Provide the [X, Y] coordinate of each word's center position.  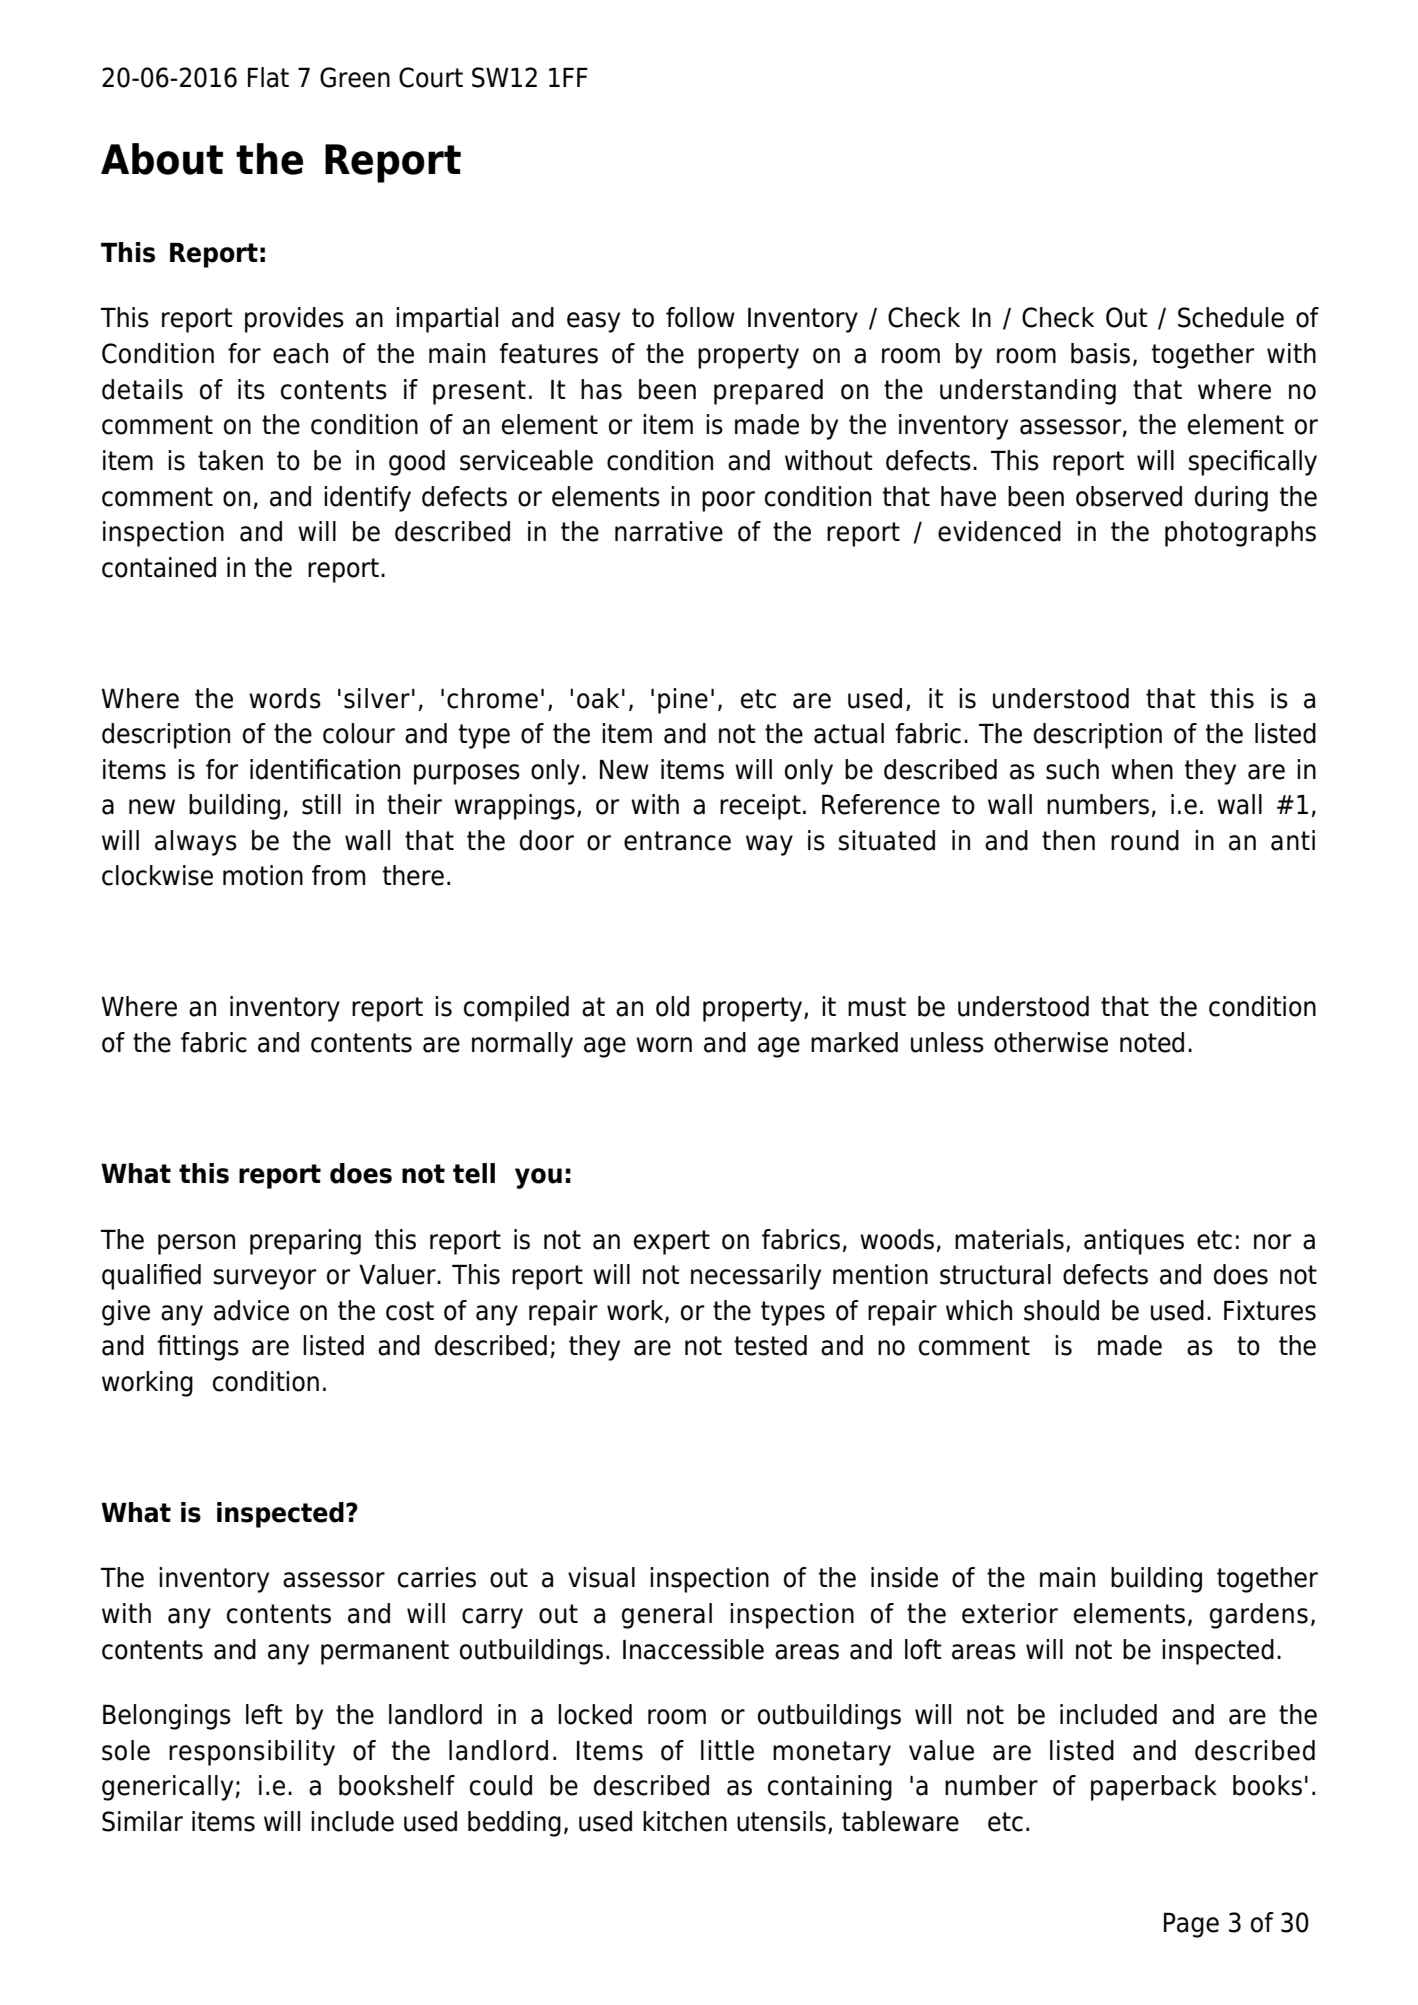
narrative [669, 531]
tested [770, 1345]
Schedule [1231, 317]
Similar [142, 1821]
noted [1152, 1042]
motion [263, 875]
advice [251, 1310]
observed [1129, 496]
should [1061, 1310]
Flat [268, 77]
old [672, 1006]
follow [700, 317]
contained [159, 567]
